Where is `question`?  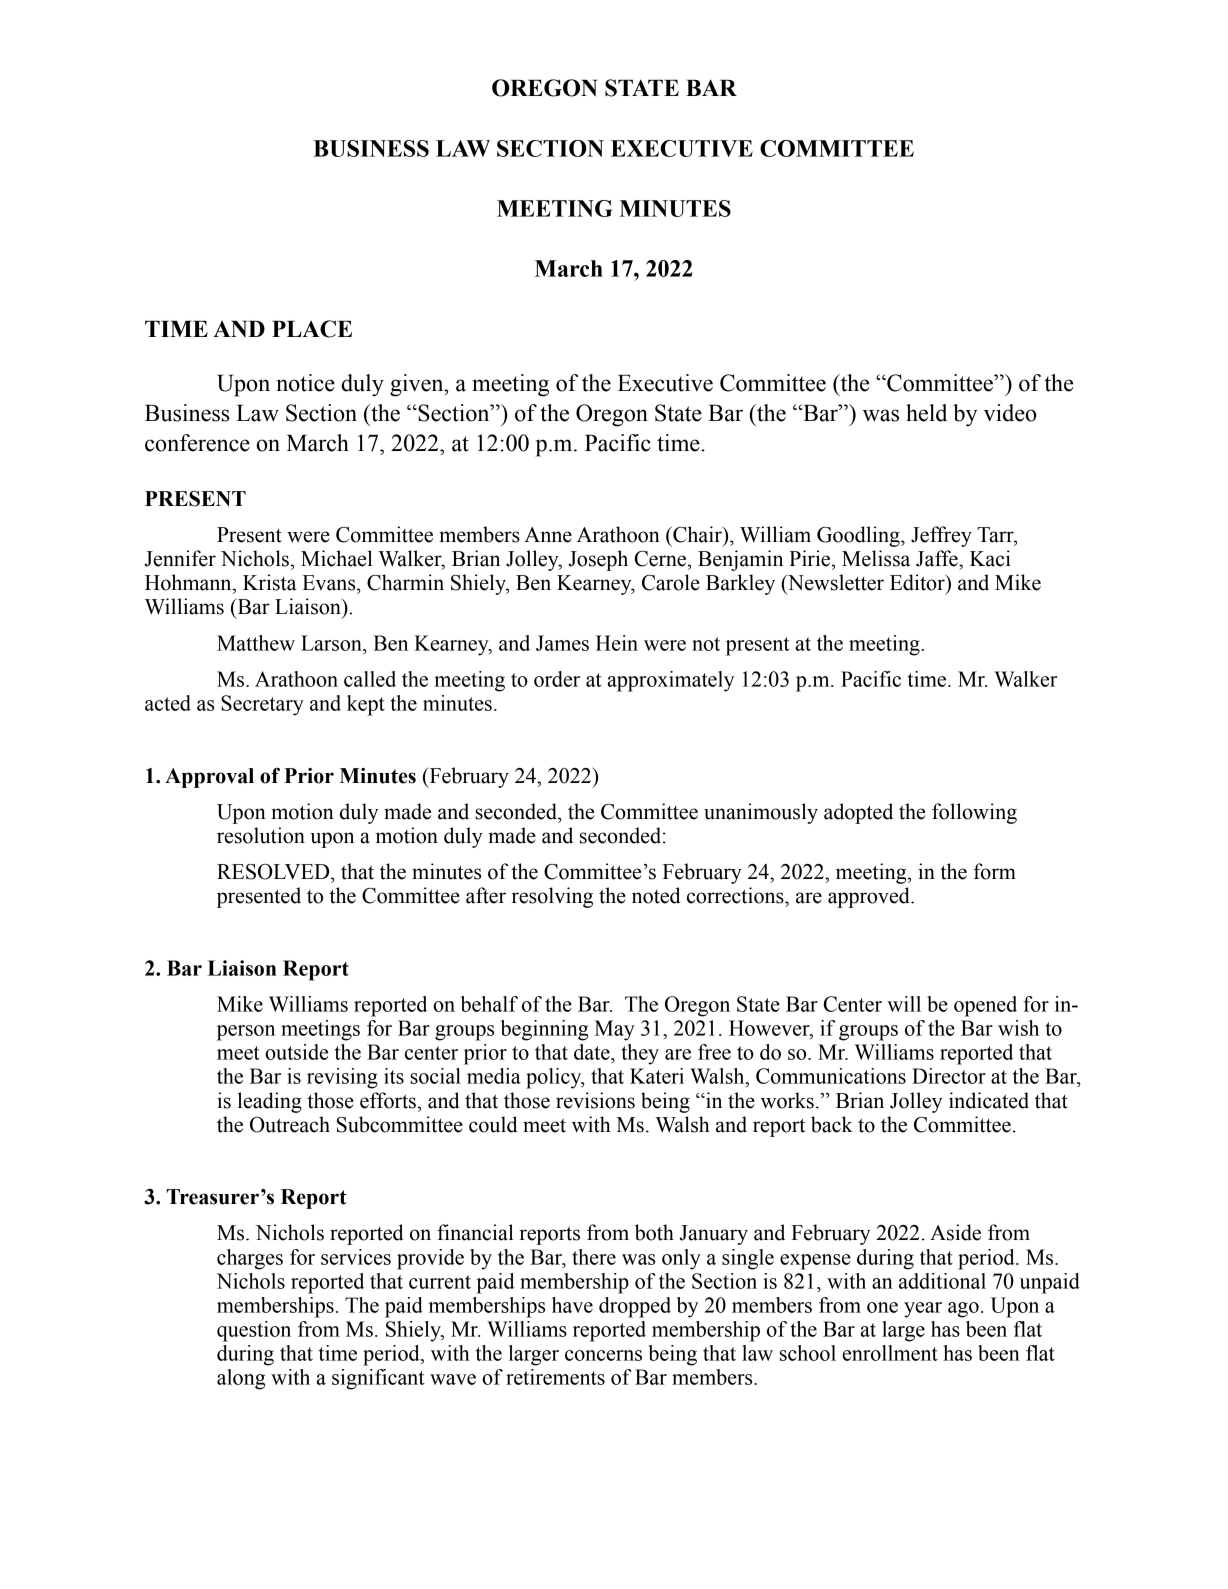
question is located at coordinates (254, 1331).
